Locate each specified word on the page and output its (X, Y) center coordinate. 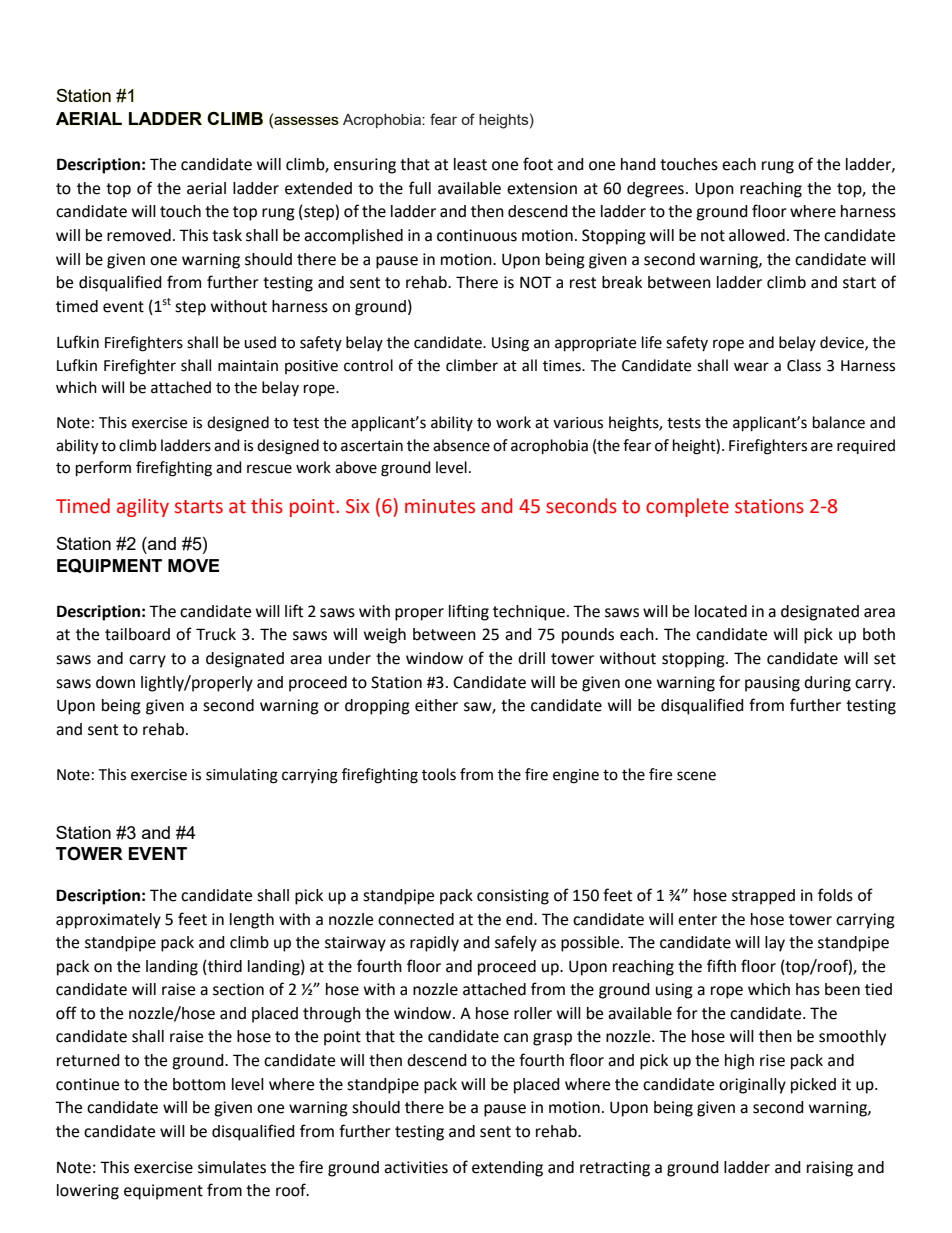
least (470, 164)
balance (839, 422)
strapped (763, 897)
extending (507, 1169)
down (115, 682)
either (436, 705)
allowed (757, 235)
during (827, 684)
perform (103, 469)
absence (461, 445)
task (227, 235)
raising (830, 1169)
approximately (108, 921)
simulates (232, 1167)
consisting (513, 897)
